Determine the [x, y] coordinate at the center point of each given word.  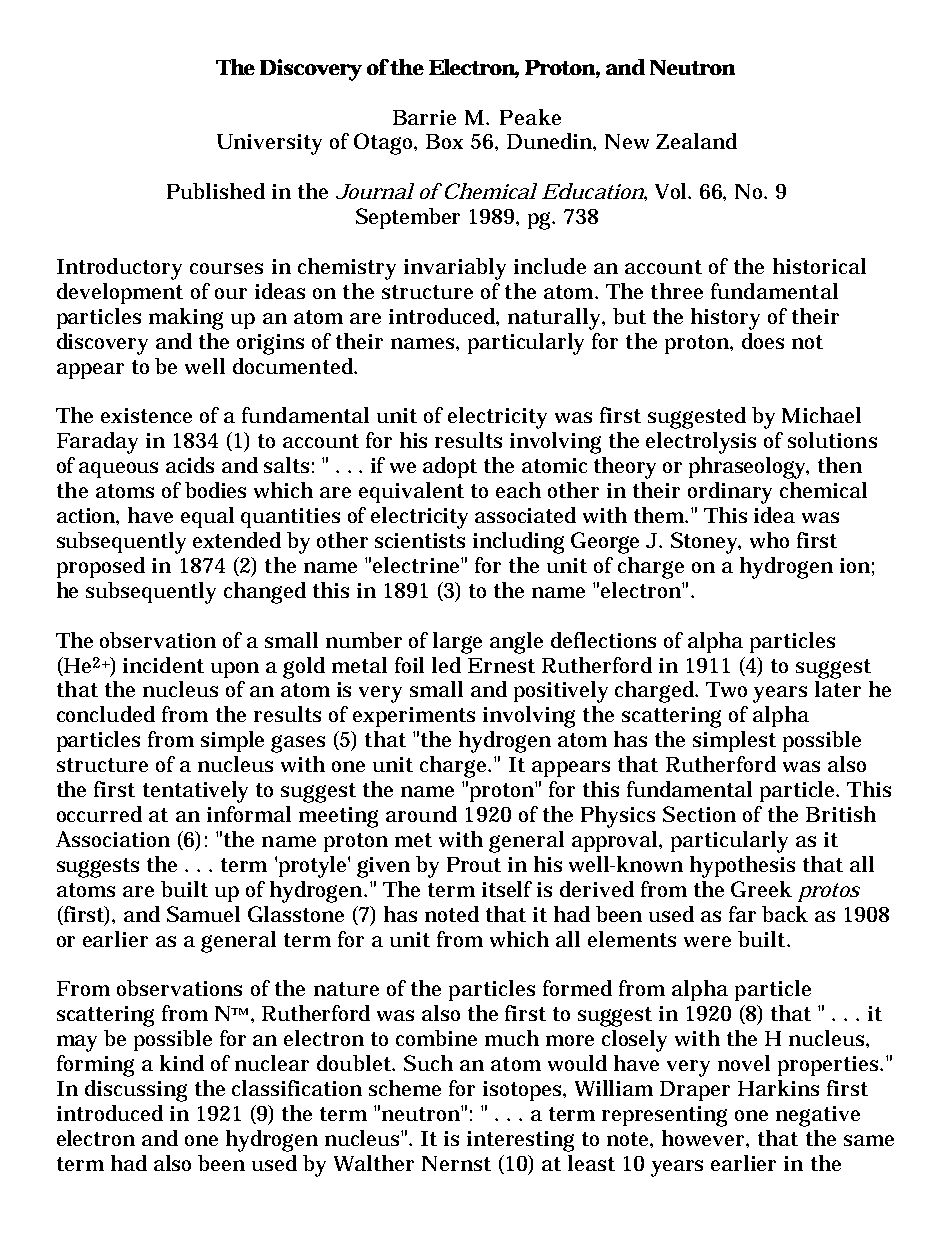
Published [216, 191]
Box [444, 141]
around [421, 814]
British [841, 814]
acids [190, 465]
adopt [450, 467]
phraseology [749, 468]
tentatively [195, 792]
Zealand [696, 141]
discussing [136, 1091]
